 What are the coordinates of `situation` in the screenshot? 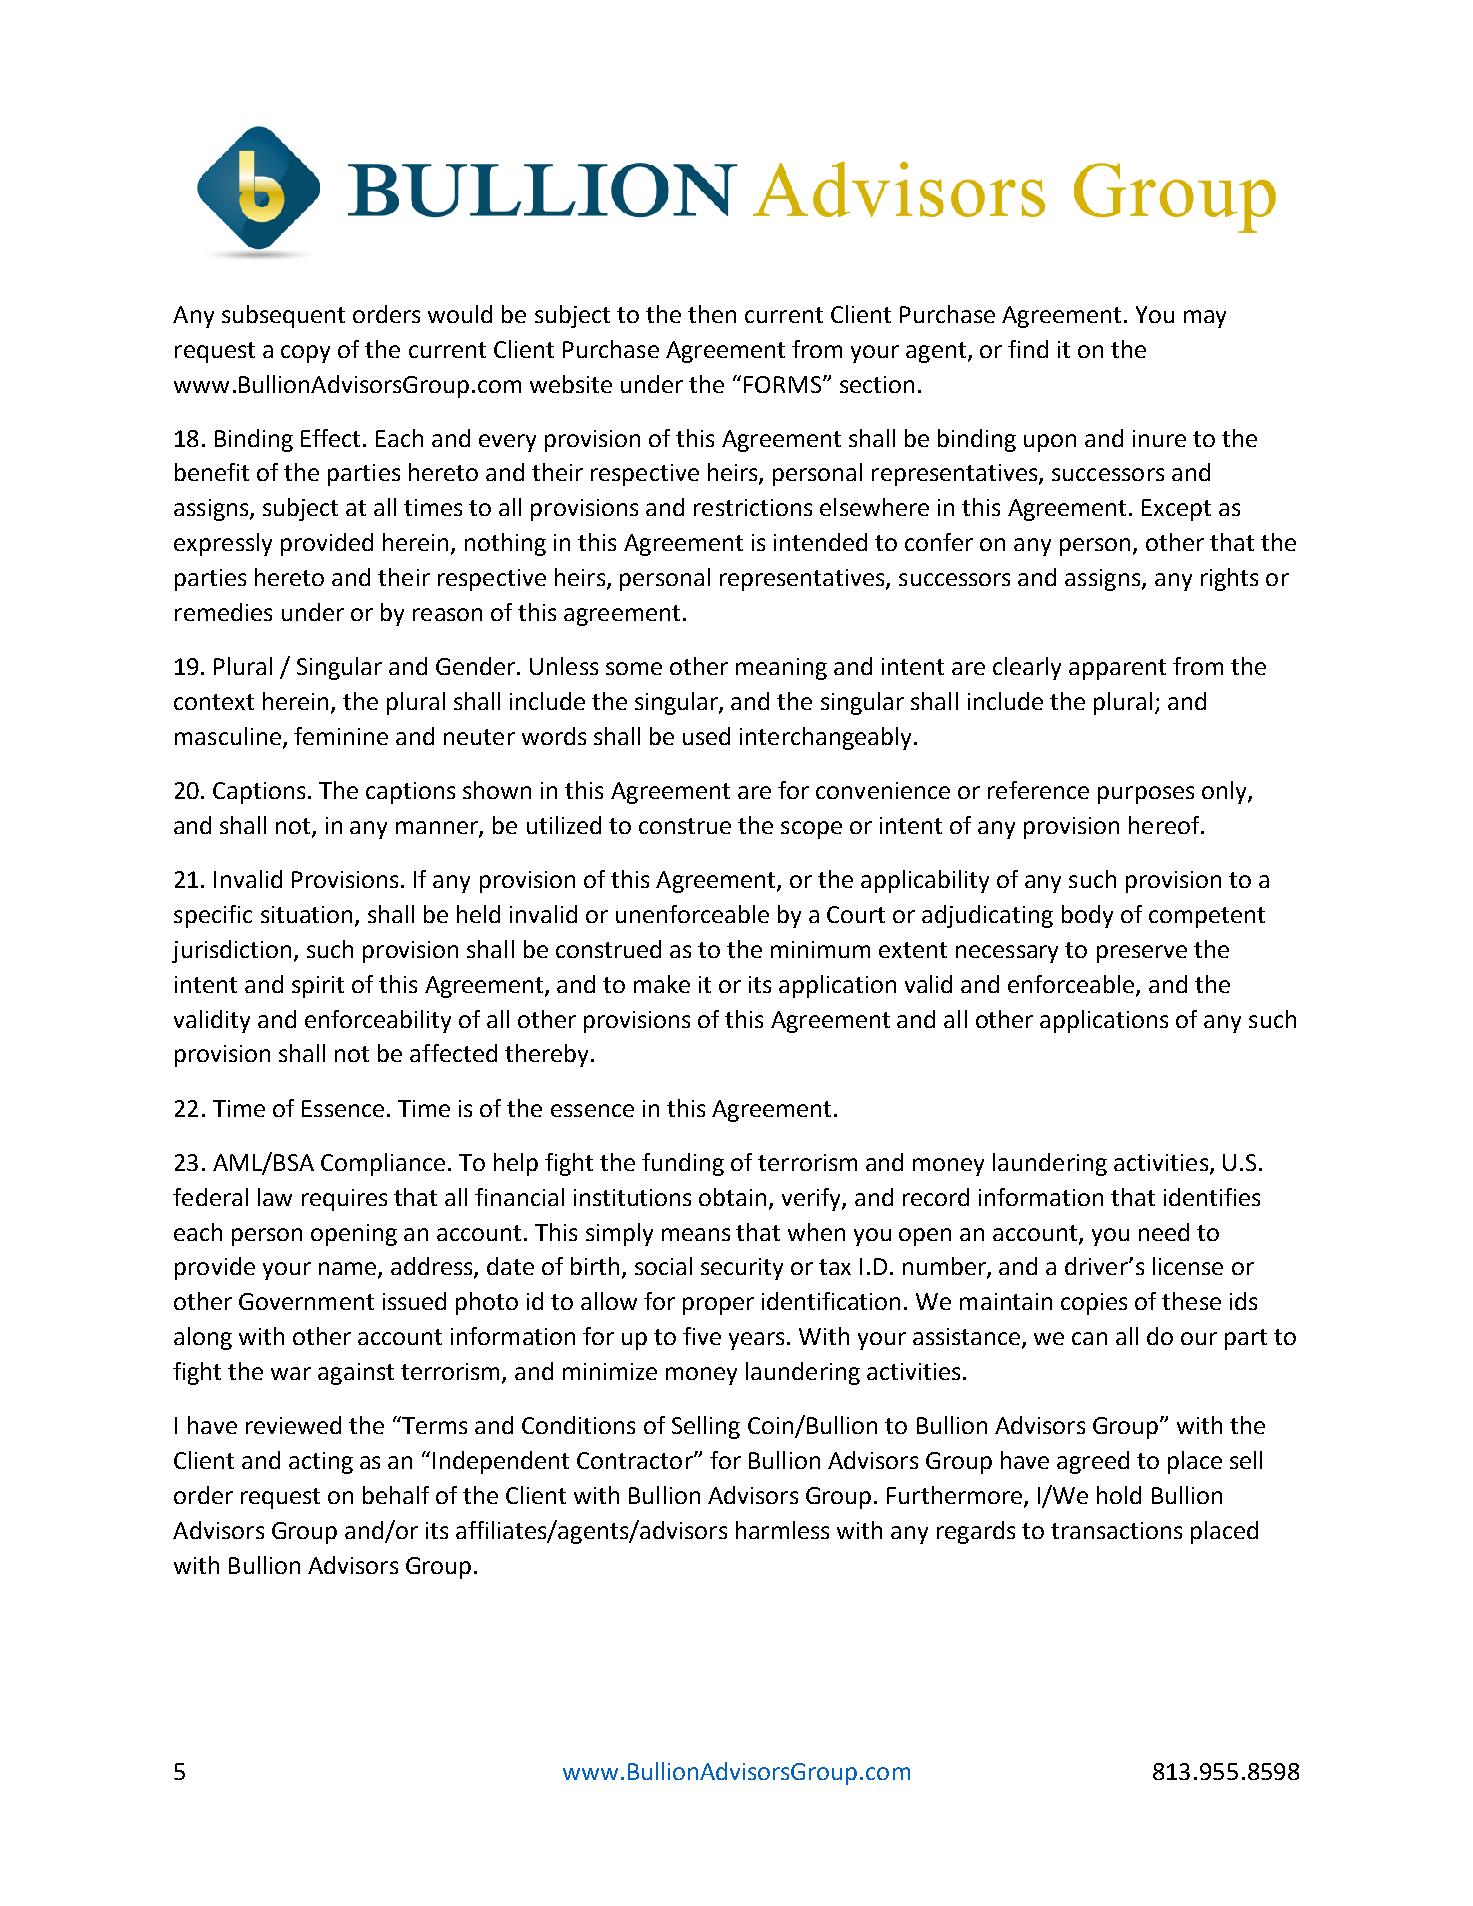 It's located at (306, 914).
